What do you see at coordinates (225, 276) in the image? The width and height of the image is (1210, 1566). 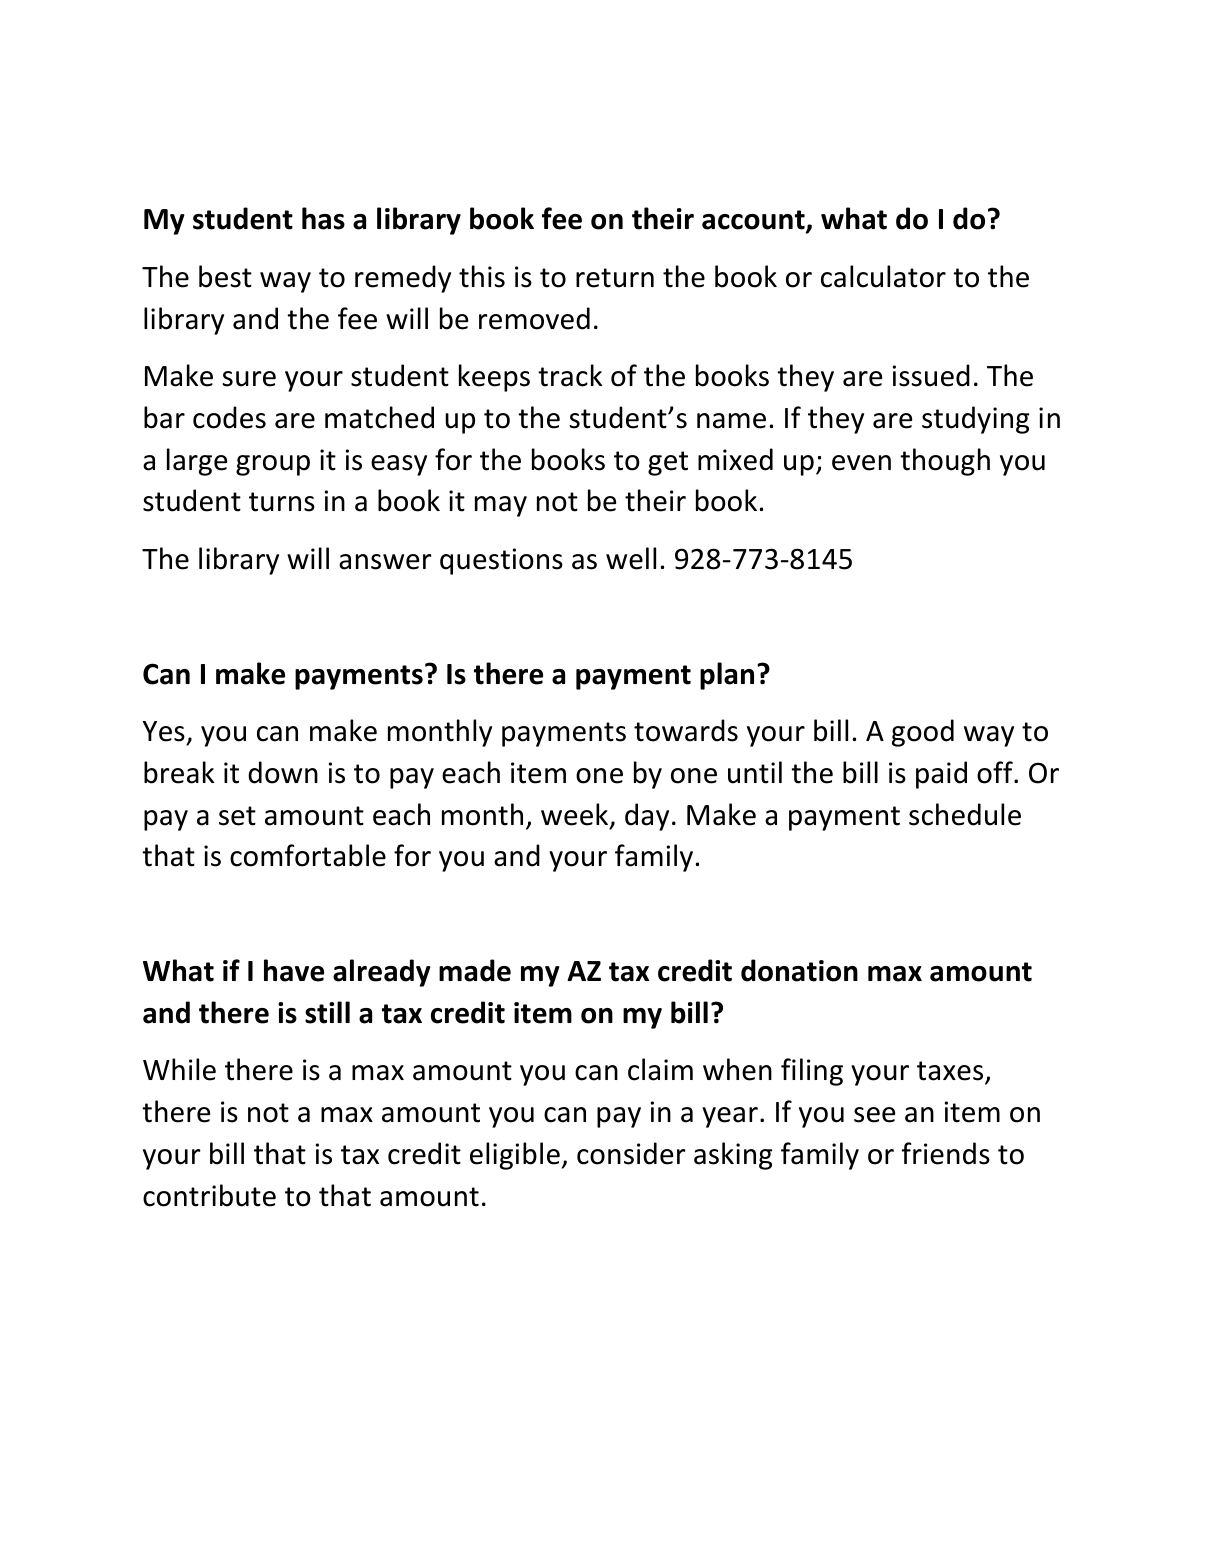 I see `best` at bounding box center [225, 276].
